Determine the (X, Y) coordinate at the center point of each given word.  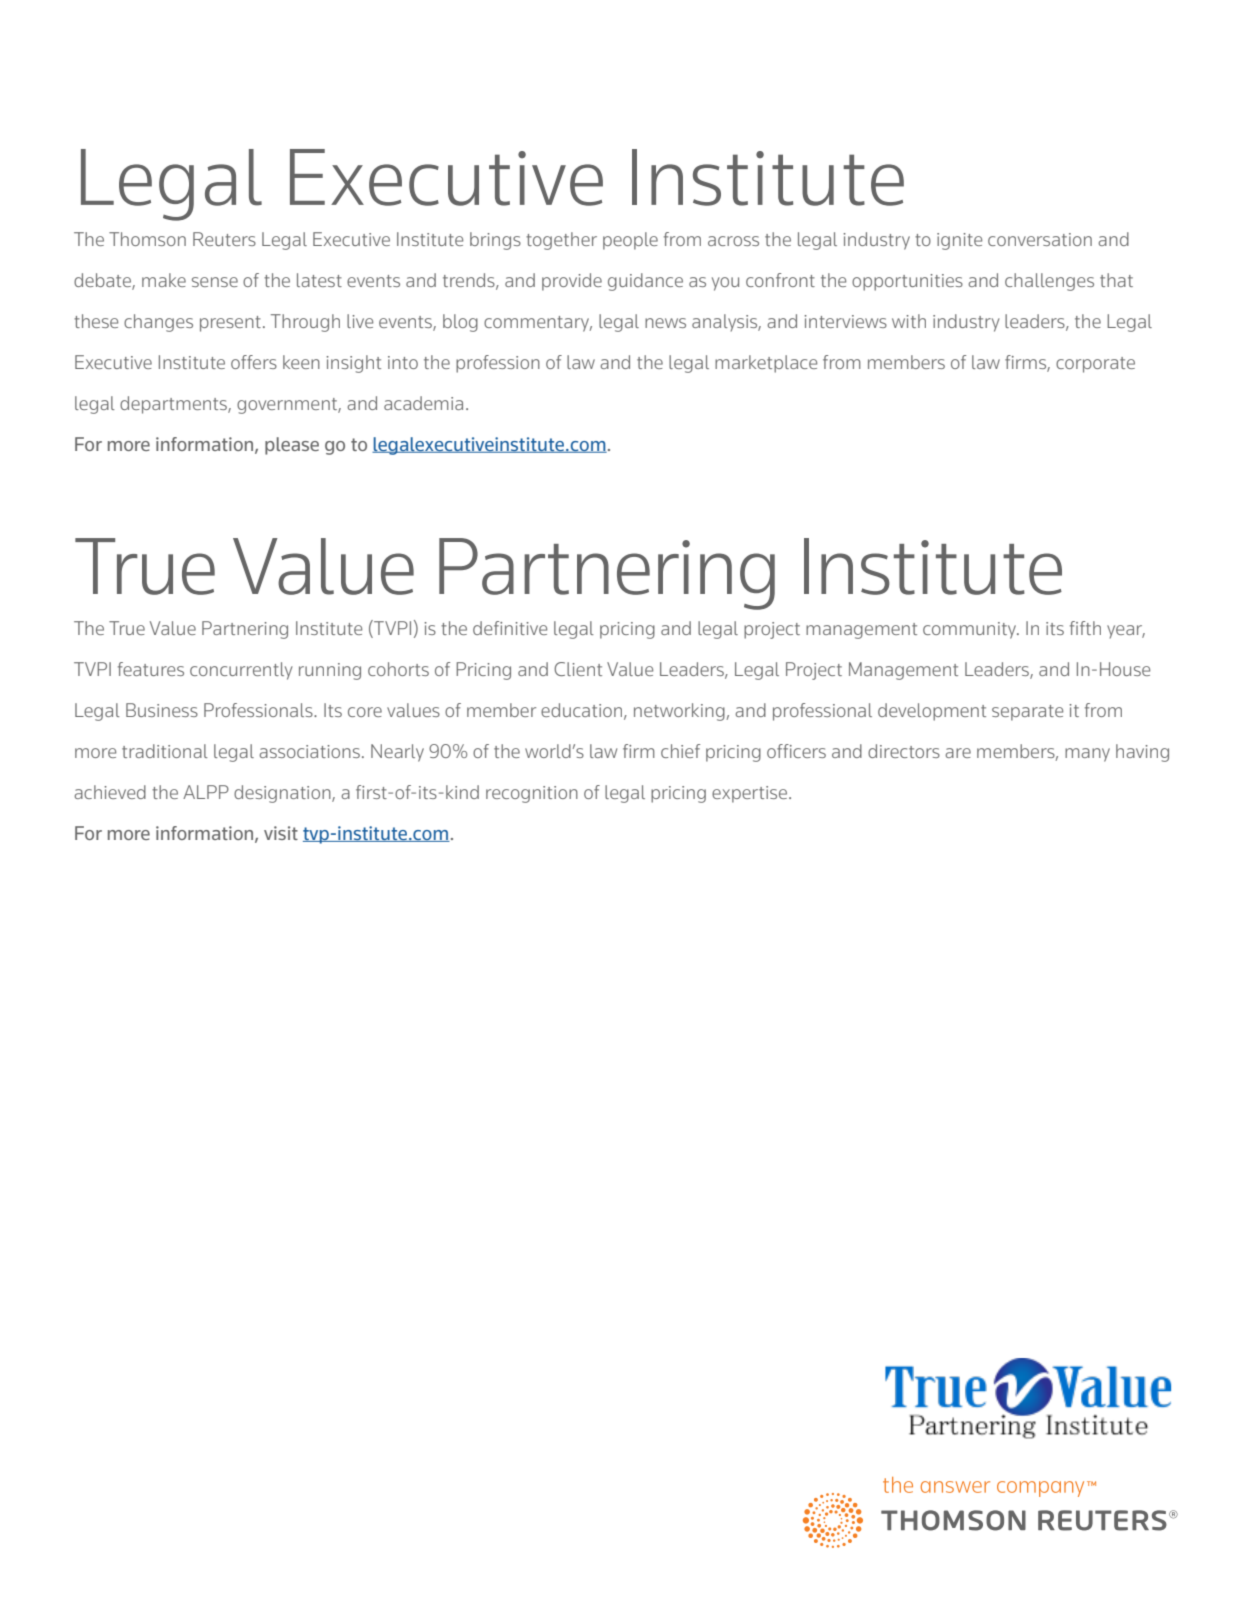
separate (1027, 713)
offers (254, 362)
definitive (510, 628)
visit (281, 833)
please (292, 446)
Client (578, 669)
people (630, 241)
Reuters (224, 239)
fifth (1085, 628)
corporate (1095, 365)
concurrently (241, 671)
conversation (1040, 239)
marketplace (766, 364)
